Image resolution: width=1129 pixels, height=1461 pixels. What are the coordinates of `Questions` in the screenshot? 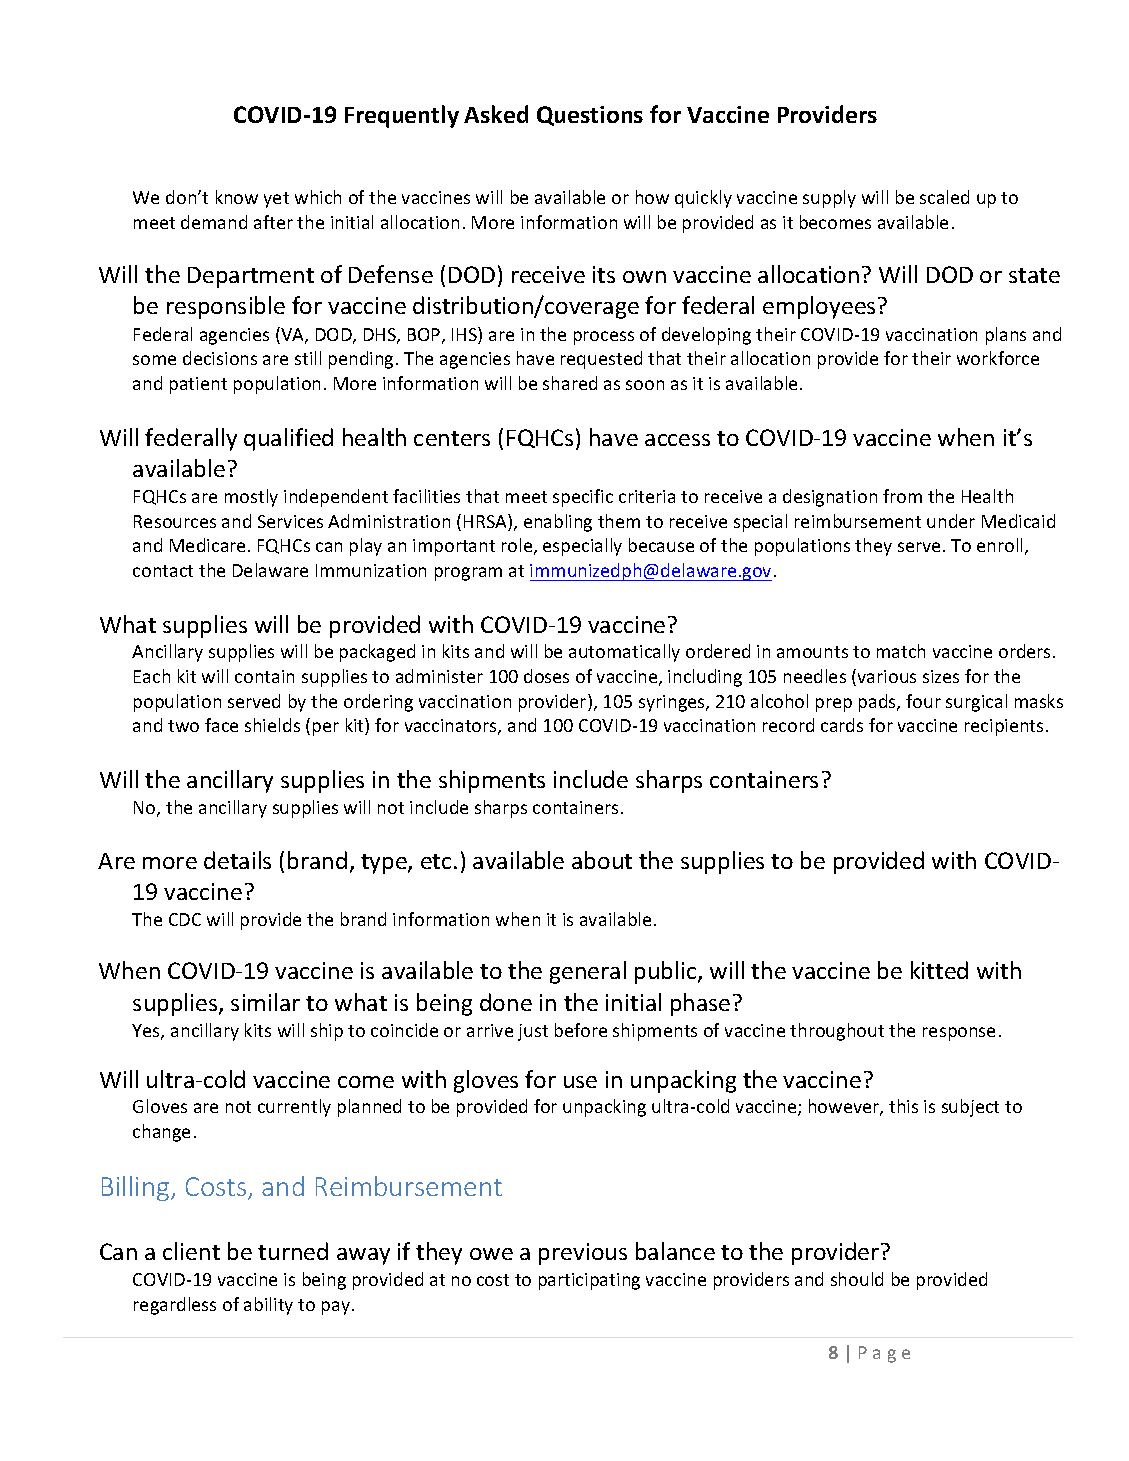 It's located at (590, 116).
